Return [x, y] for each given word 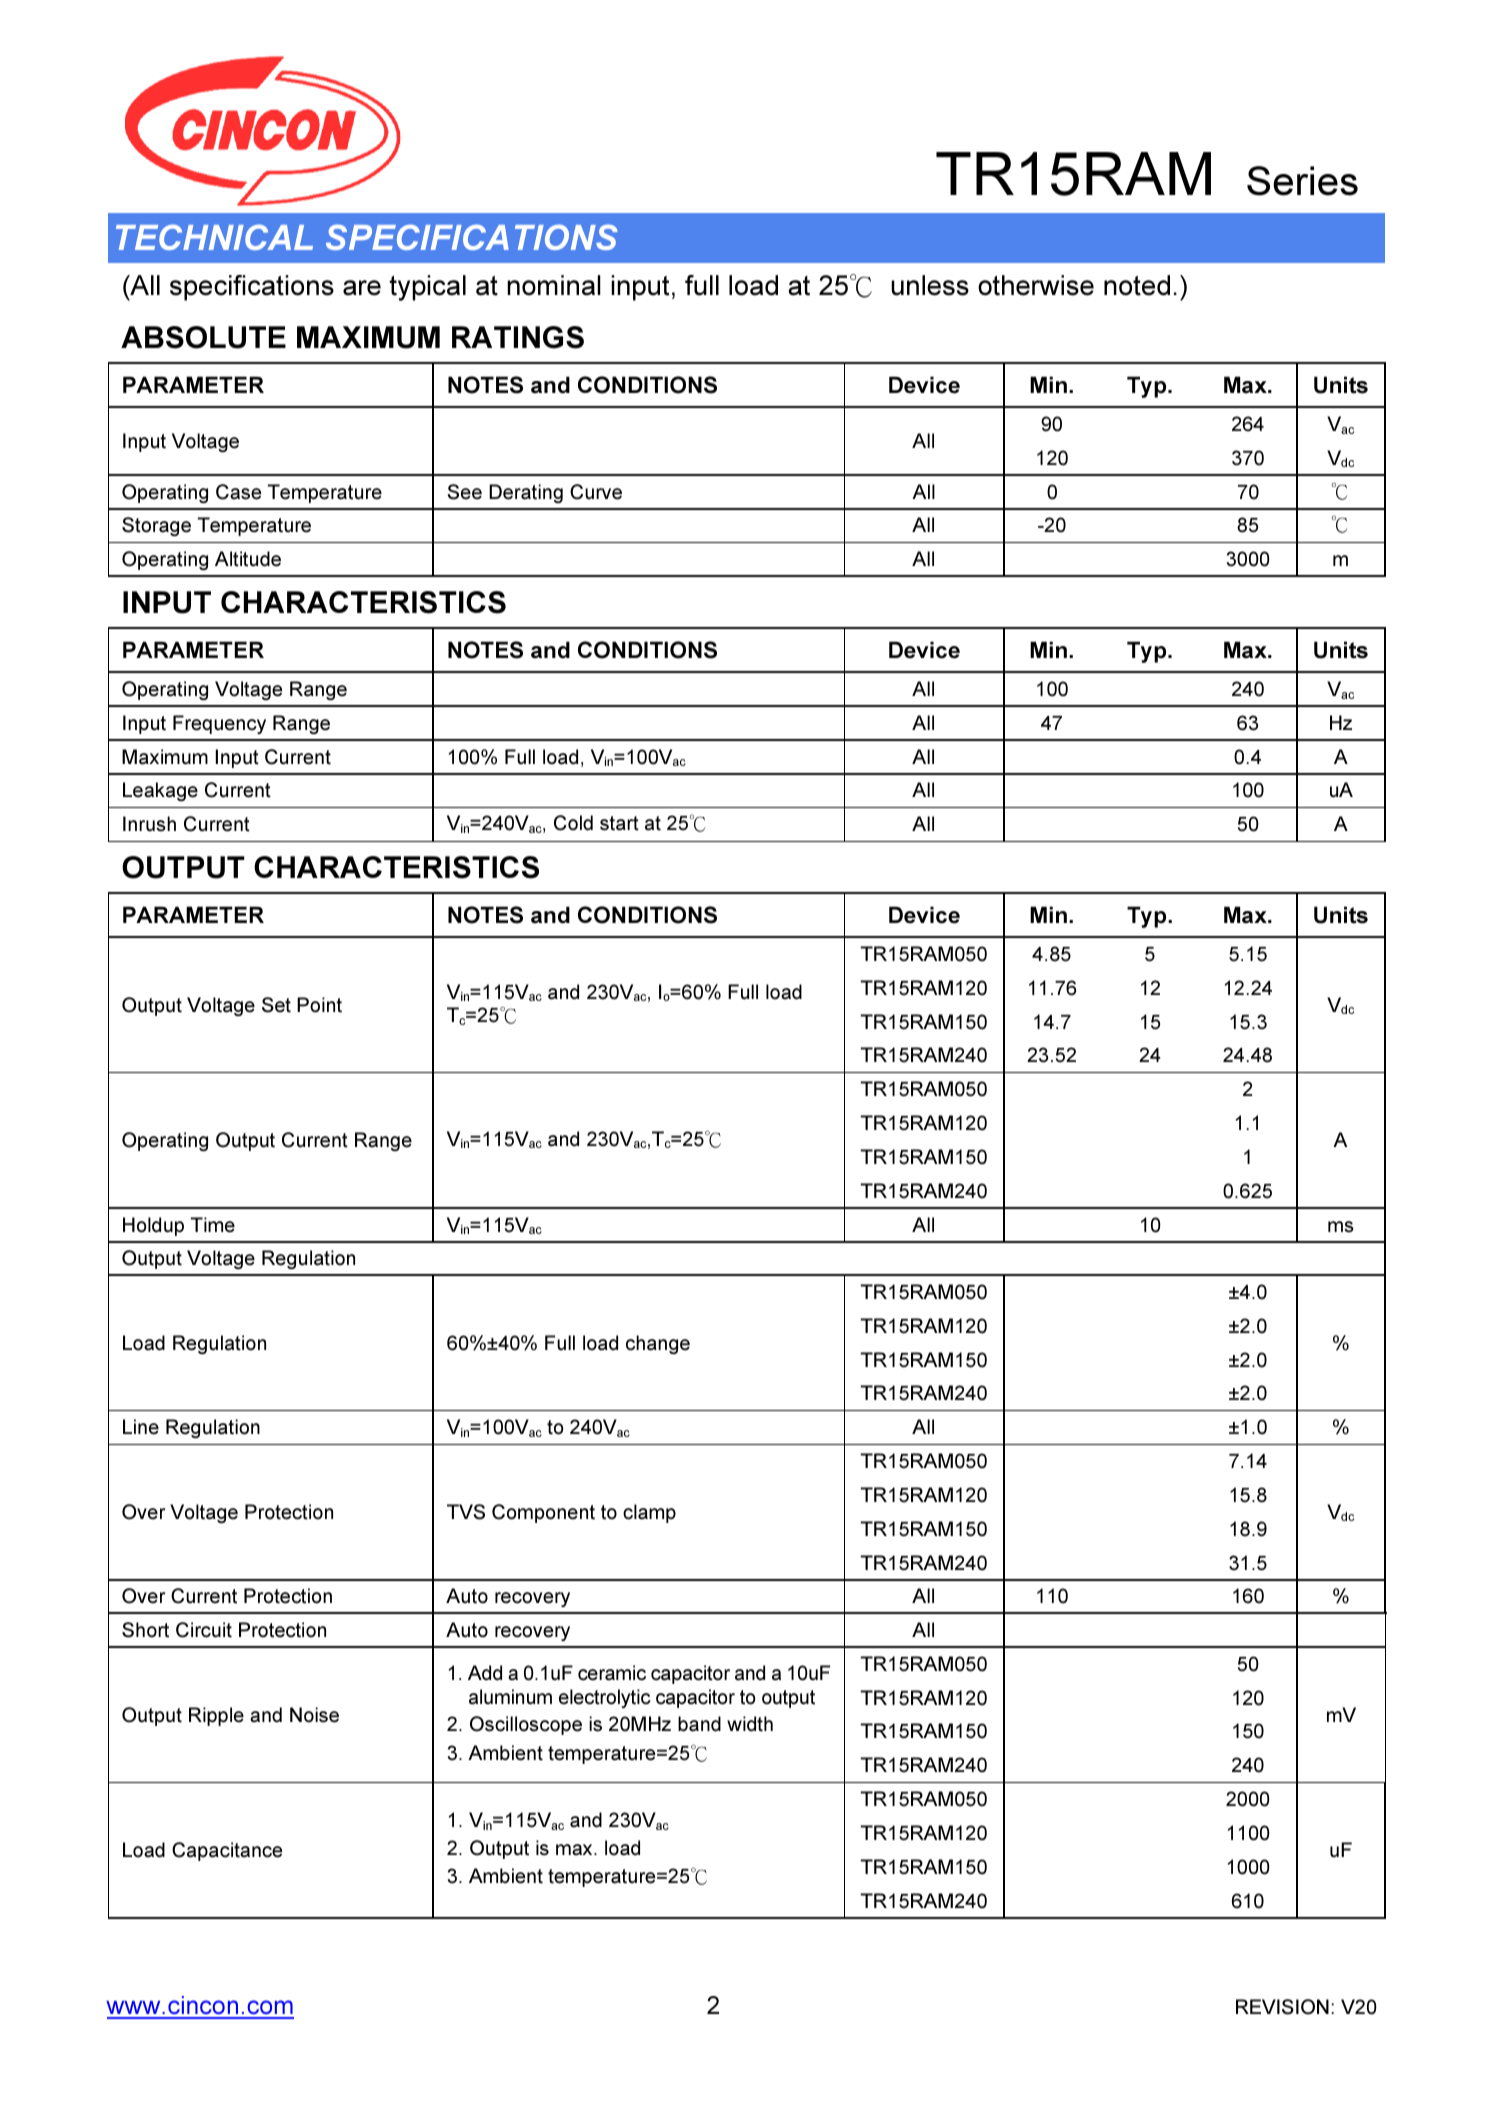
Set [276, 1005]
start [619, 823]
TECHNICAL [214, 237]
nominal [554, 285]
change [658, 1345]
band [699, 1724]
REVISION [1282, 2007]
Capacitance [227, 1851]
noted [1137, 285]
